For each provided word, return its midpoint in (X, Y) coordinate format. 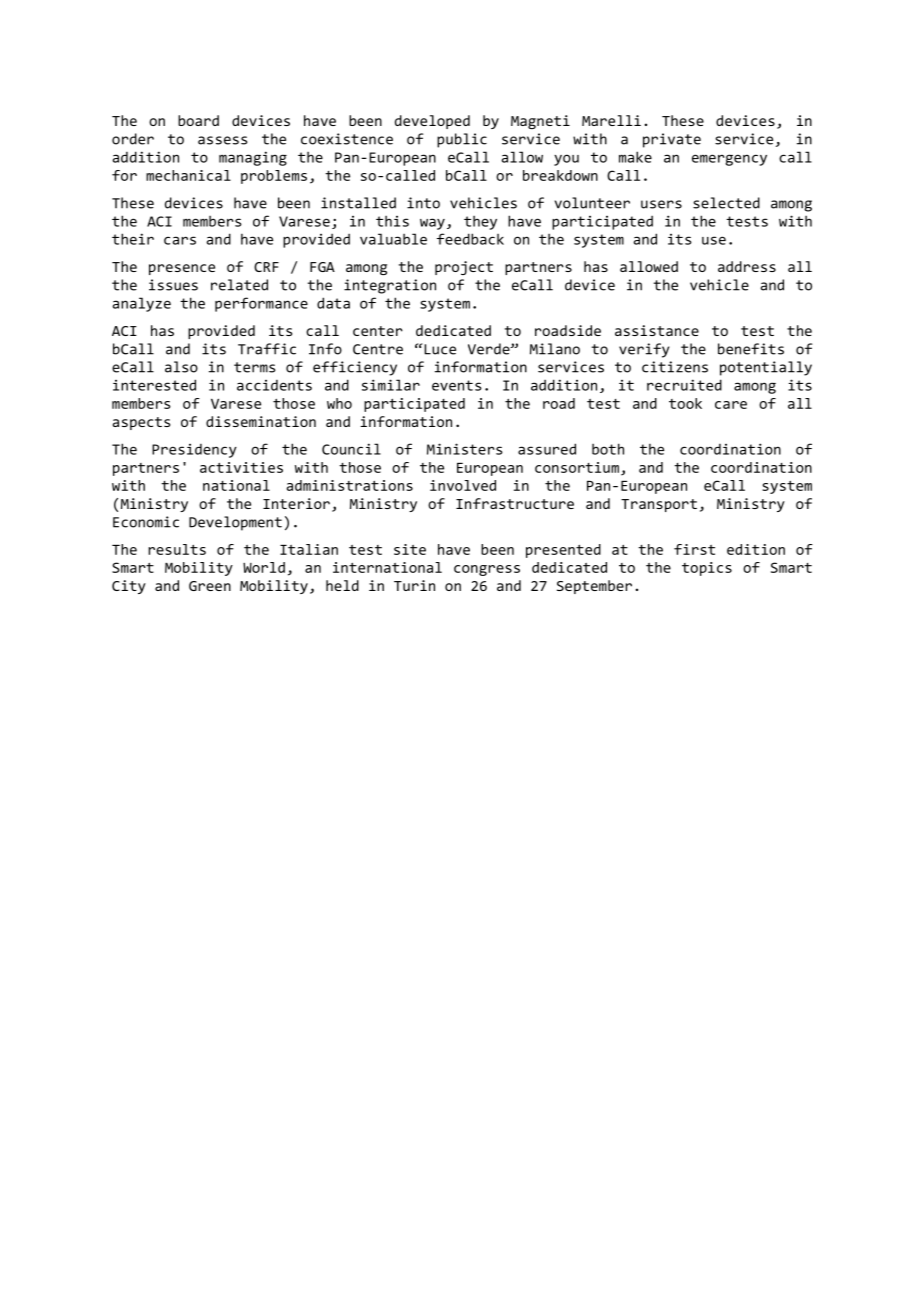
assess (222, 140)
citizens (675, 367)
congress (487, 570)
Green (210, 586)
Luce (439, 349)
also (181, 367)
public (462, 140)
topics (707, 569)
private (672, 140)
